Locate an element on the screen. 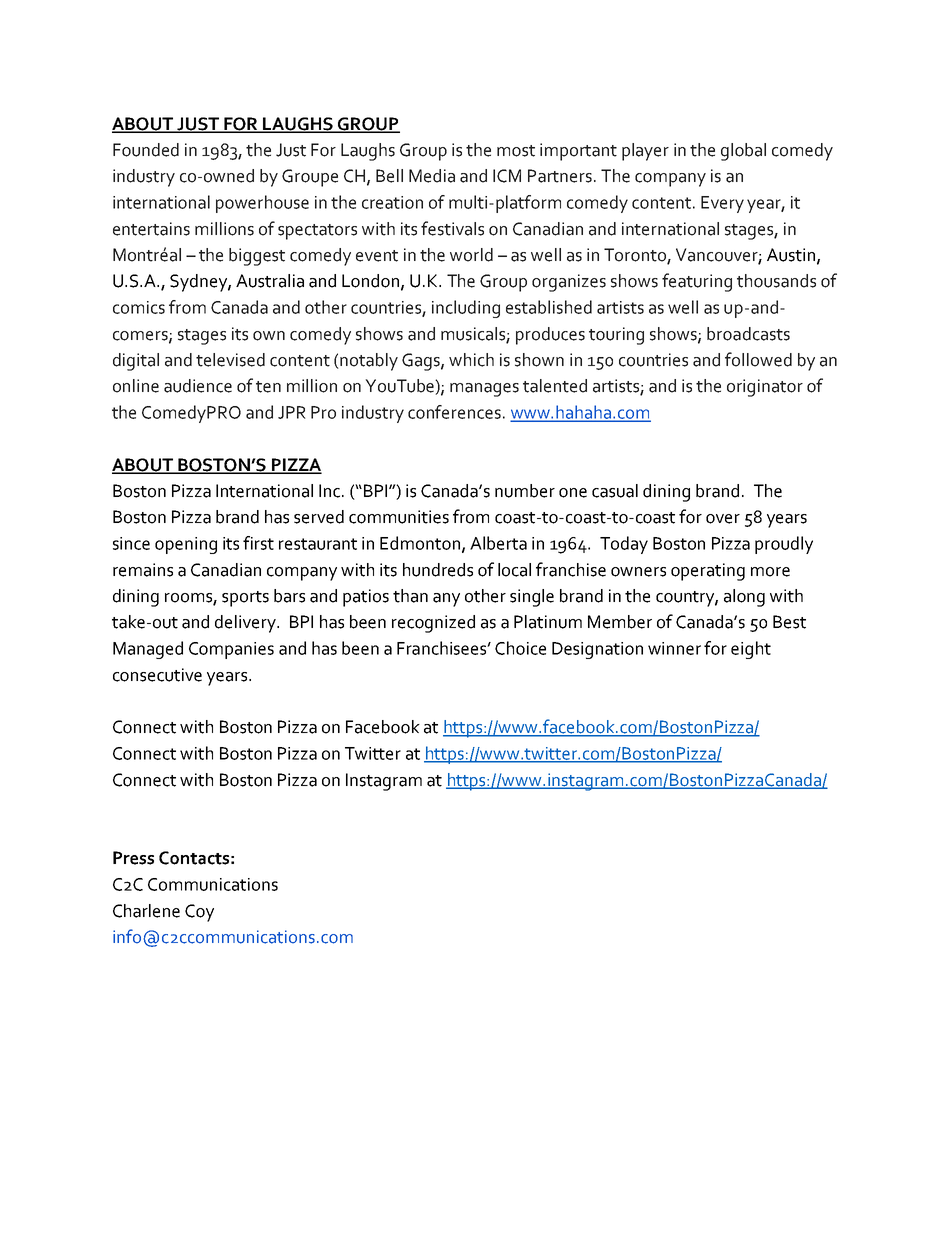  powerhouse is located at coordinates (262, 204).
